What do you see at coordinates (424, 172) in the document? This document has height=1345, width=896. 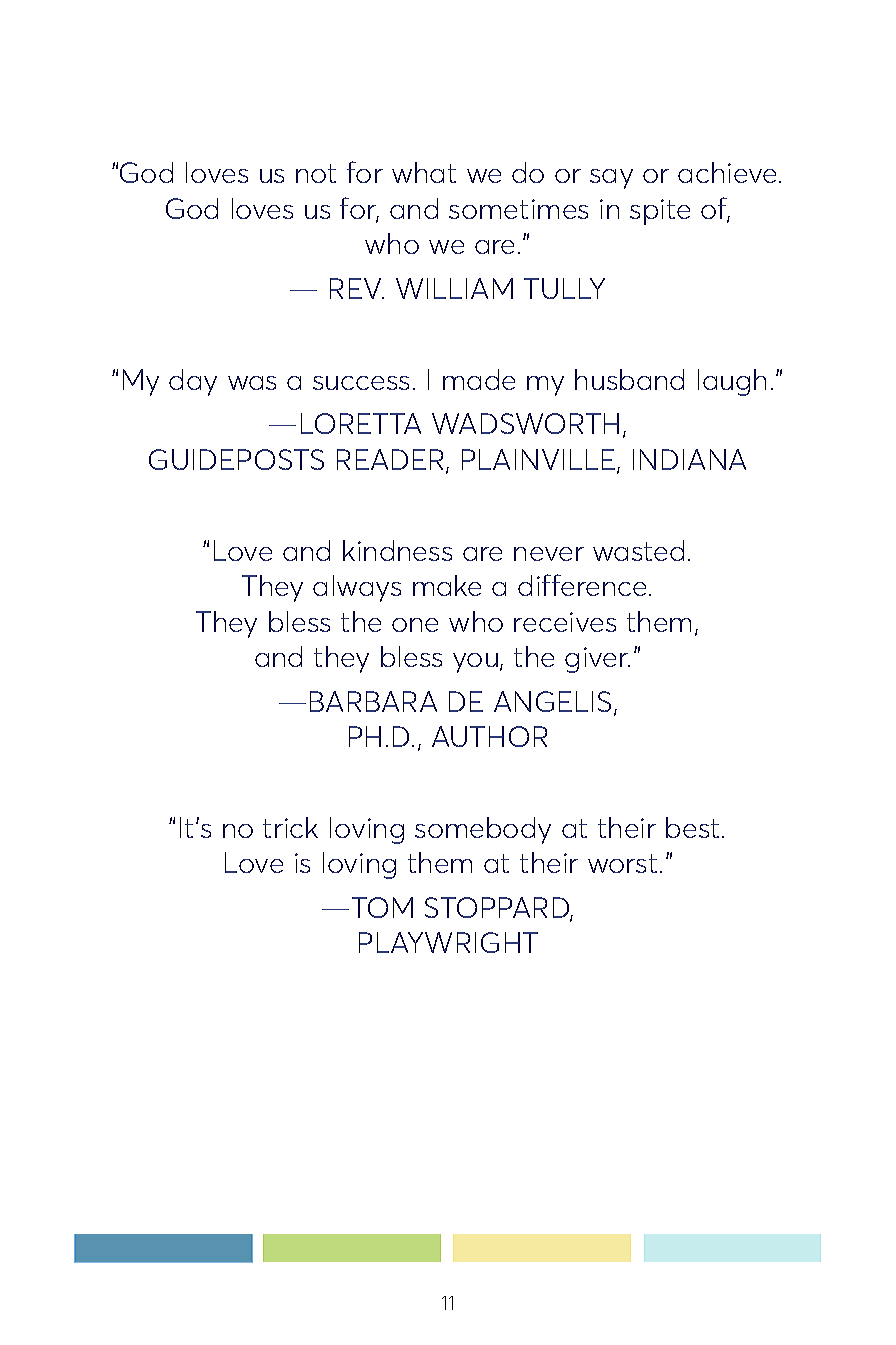 I see `what` at bounding box center [424, 172].
